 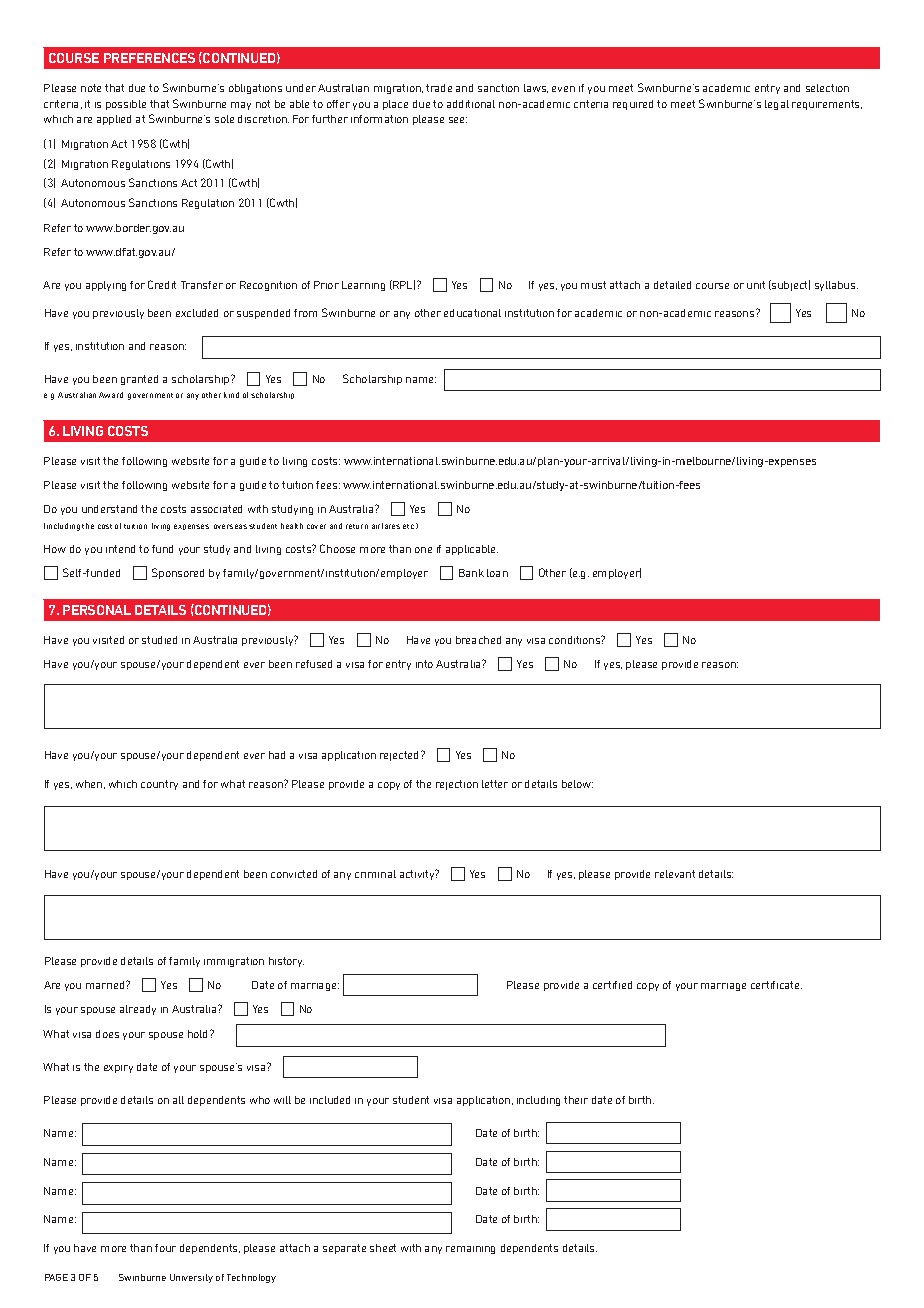 What do you see at coordinates (216, 509) in the document?
I see `associated` at bounding box center [216, 509].
